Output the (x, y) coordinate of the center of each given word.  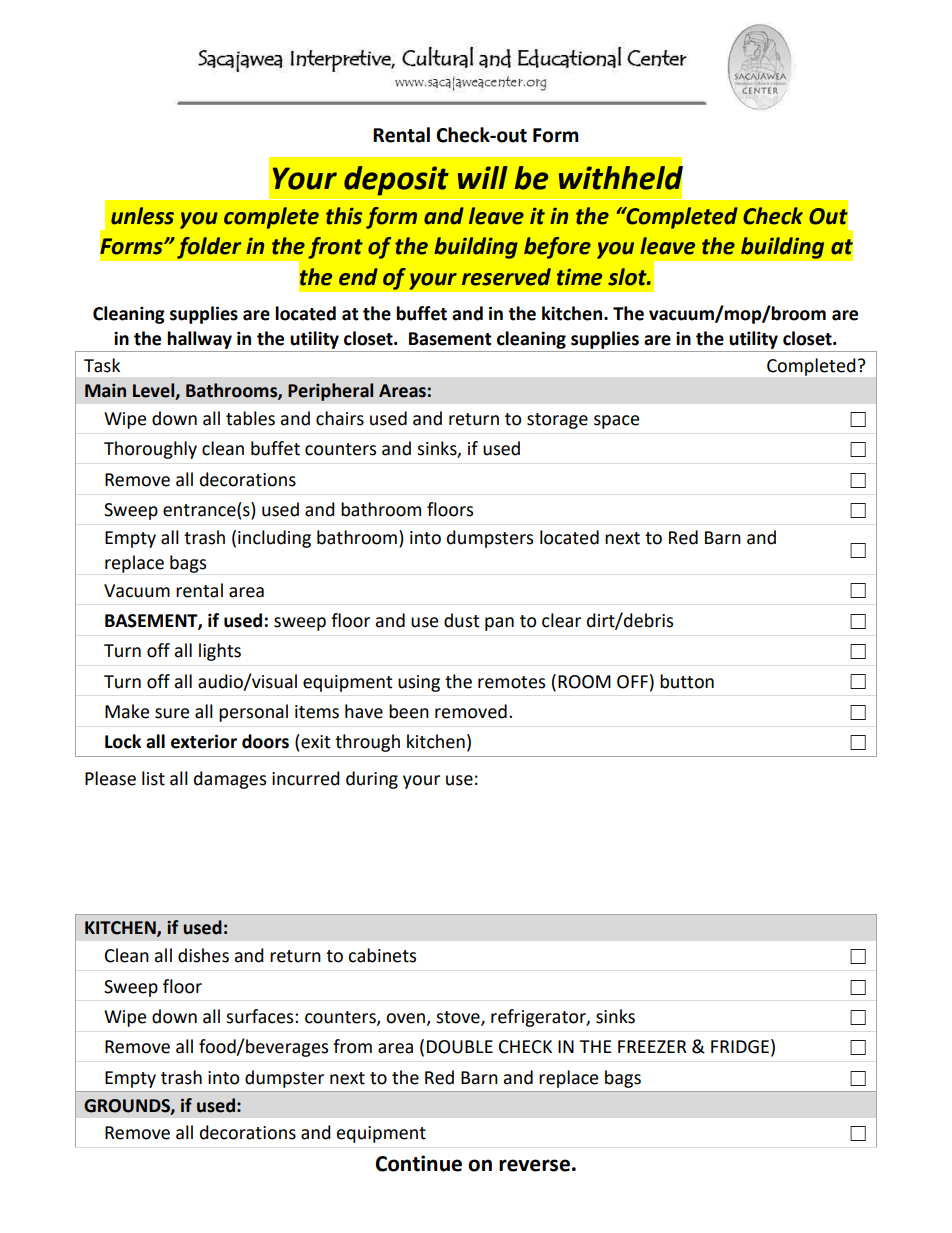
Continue (418, 1163)
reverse (534, 1165)
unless (142, 216)
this (344, 216)
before (557, 248)
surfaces (261, 1016)
